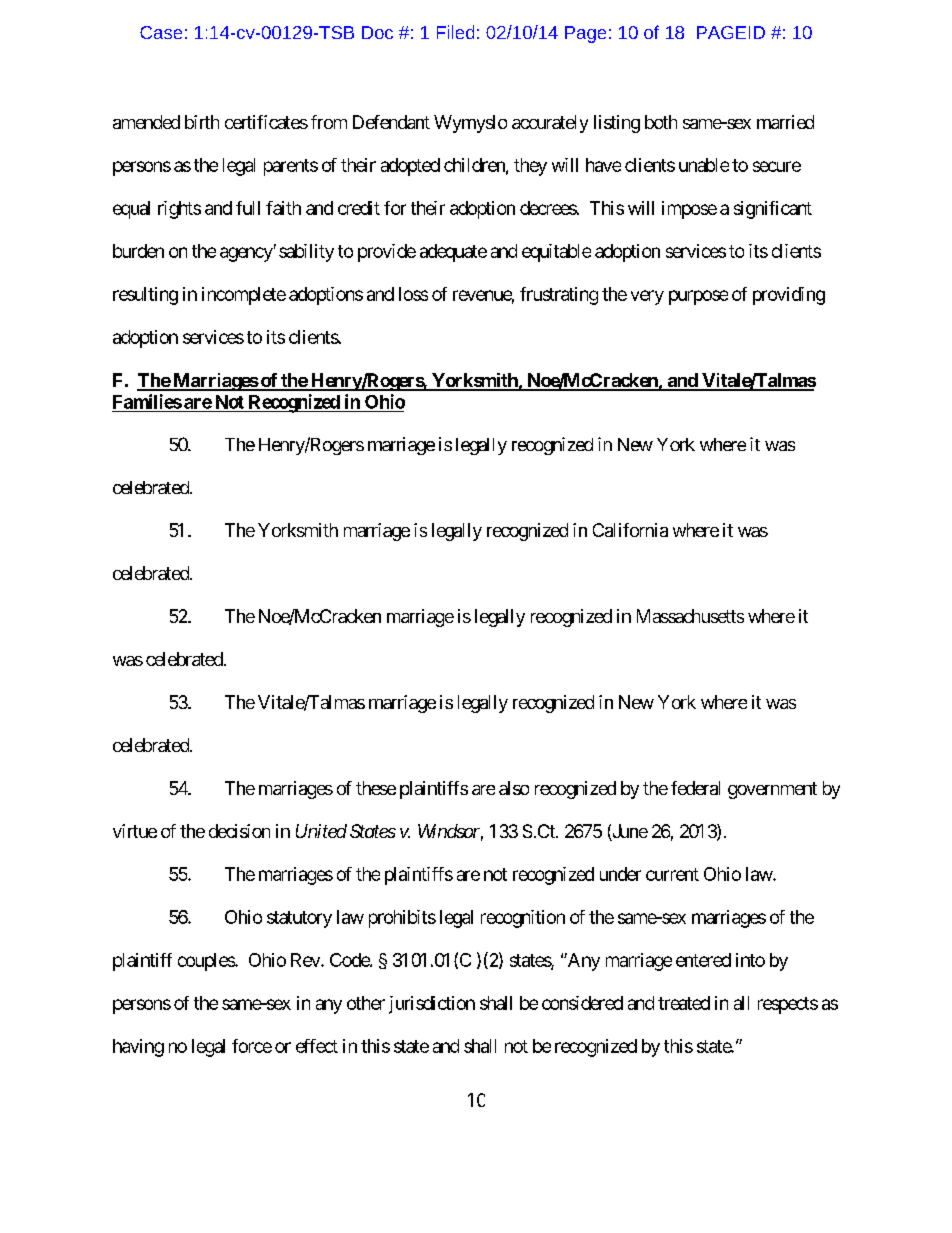 The image size is (952, 1233). I want to click on having, so click(138, 1048).
